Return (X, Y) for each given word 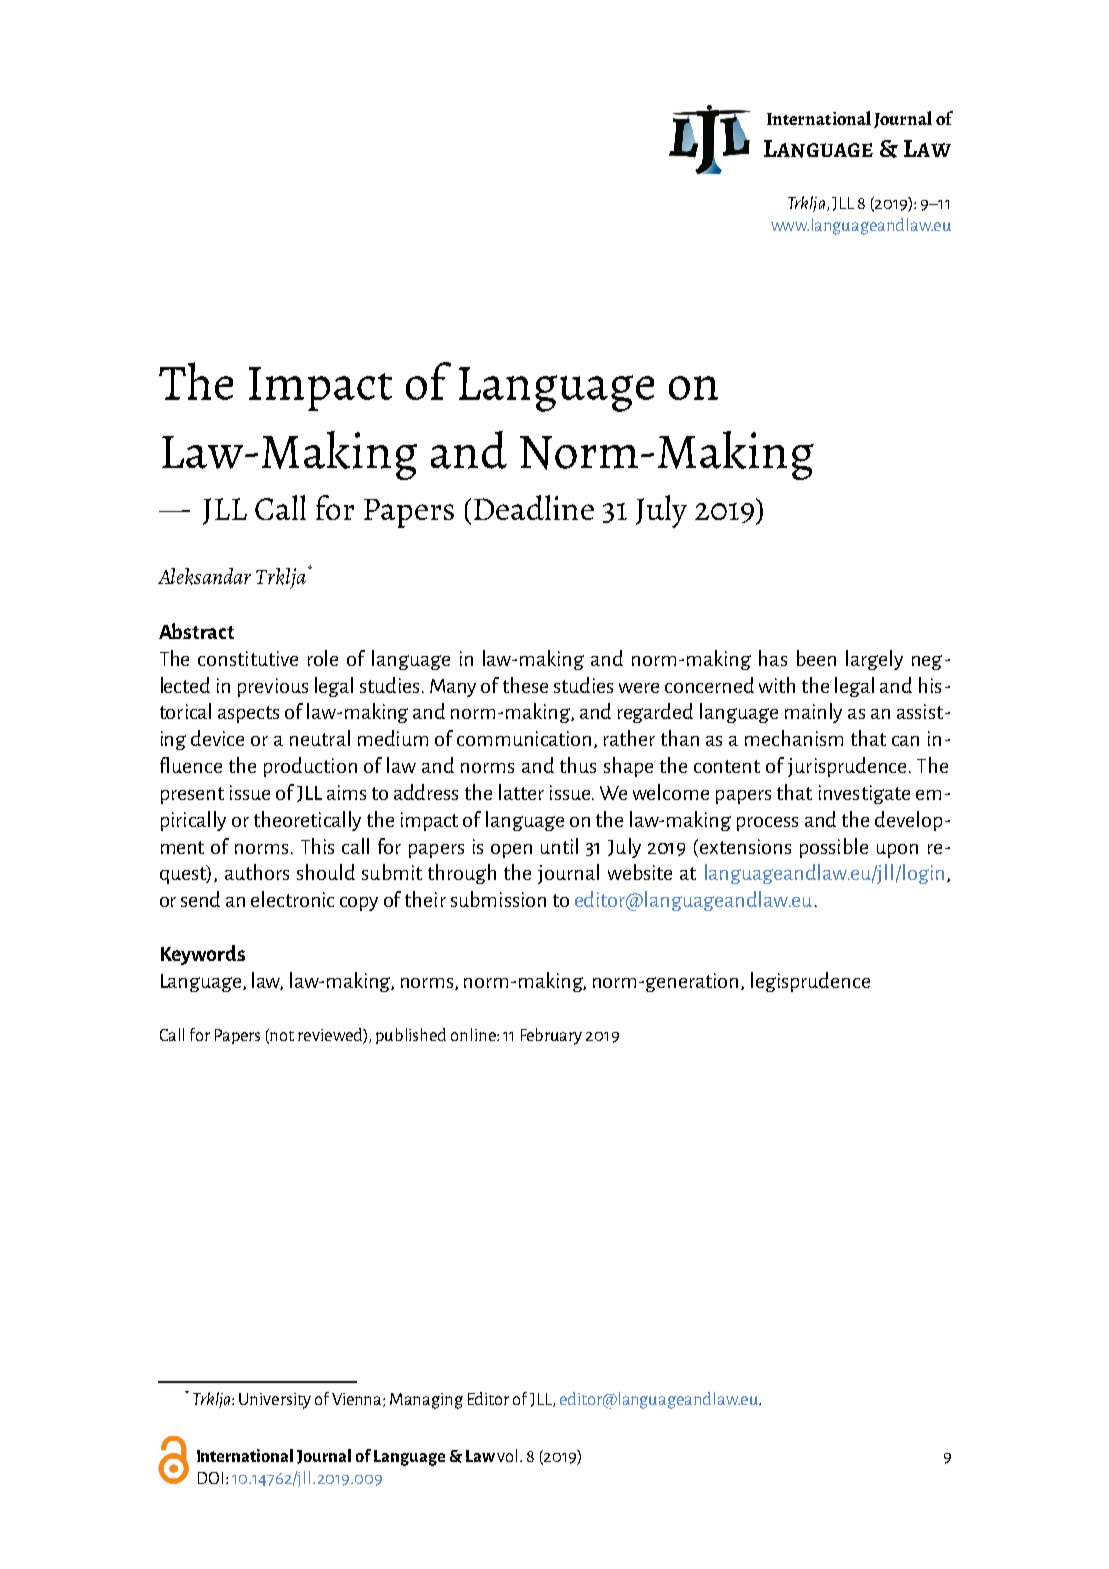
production (310, 767)
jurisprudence (849, 767)
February (551, 1036)
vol (507, 1455)
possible (834, 848)
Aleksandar (204, 576)
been (816, 658)
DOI (210, 1478)
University (275, 1401)
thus (578, 765)
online (474, 1034)
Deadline (534, 507)
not (282, 1036)
